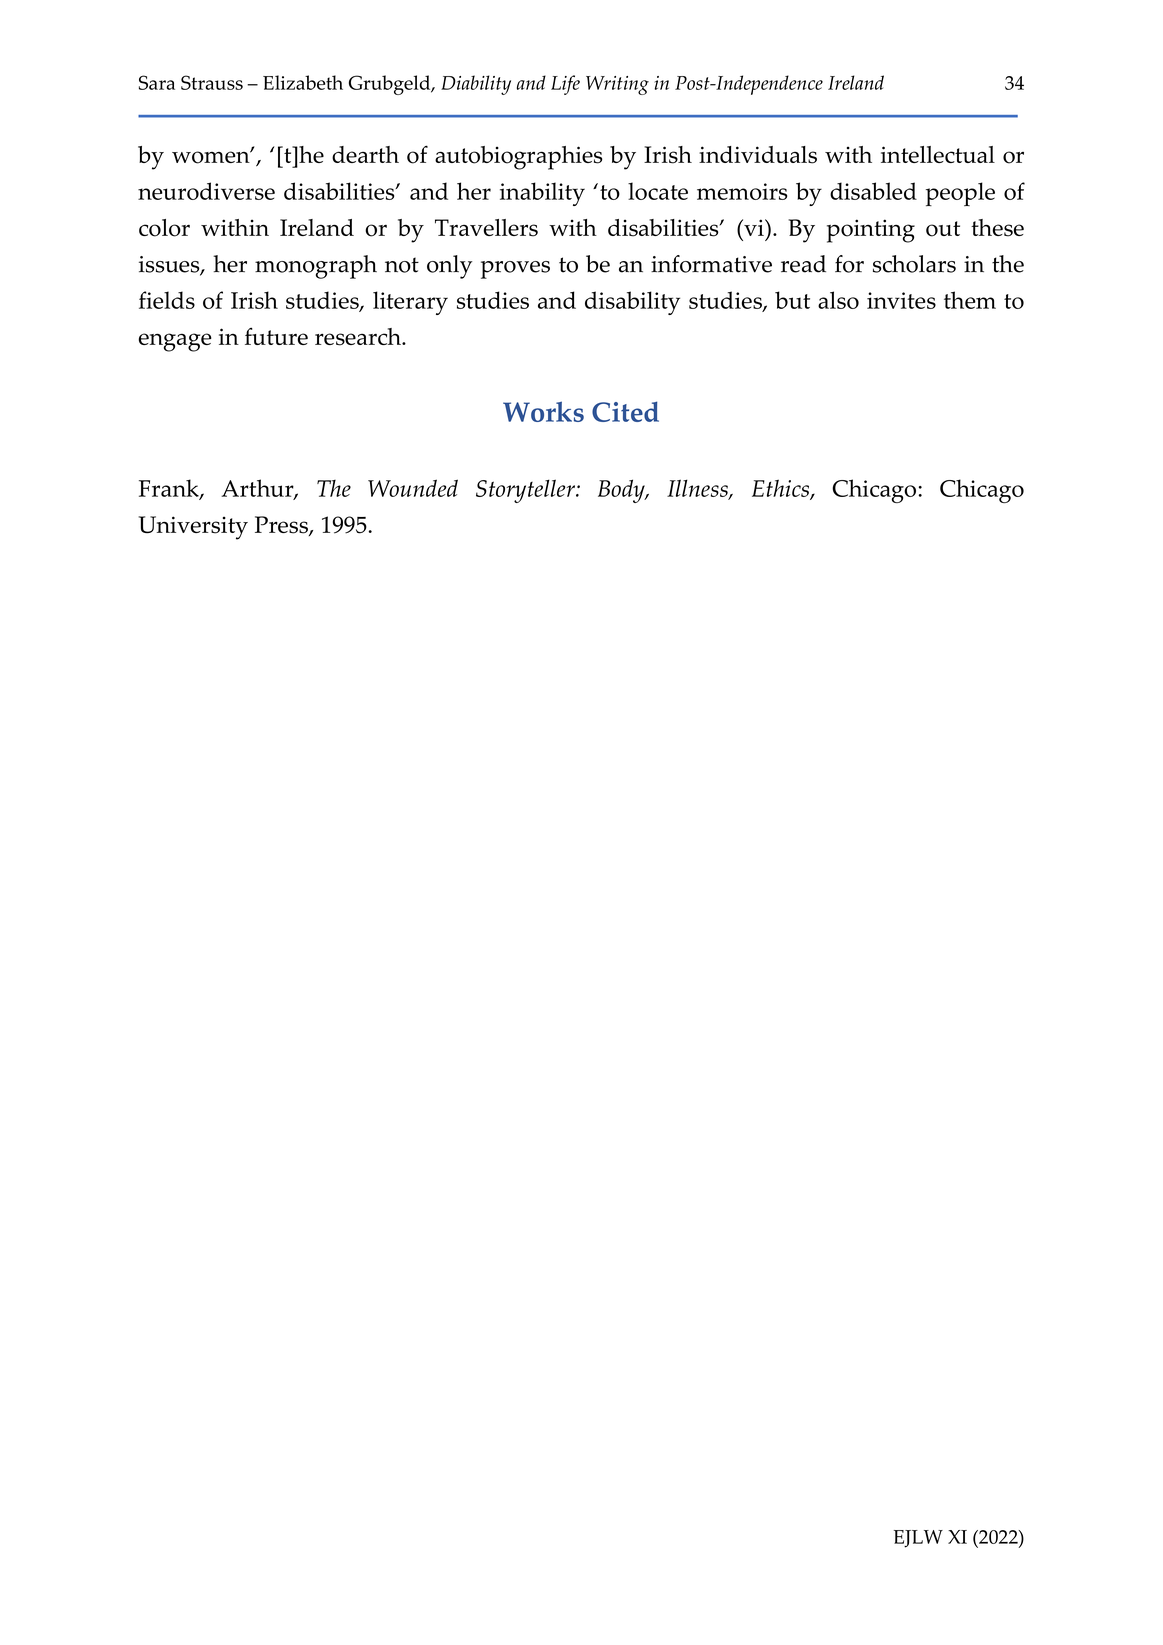  Describe the element at coordinates (565, 85) in the screenshot. I see `Life` at that location.
